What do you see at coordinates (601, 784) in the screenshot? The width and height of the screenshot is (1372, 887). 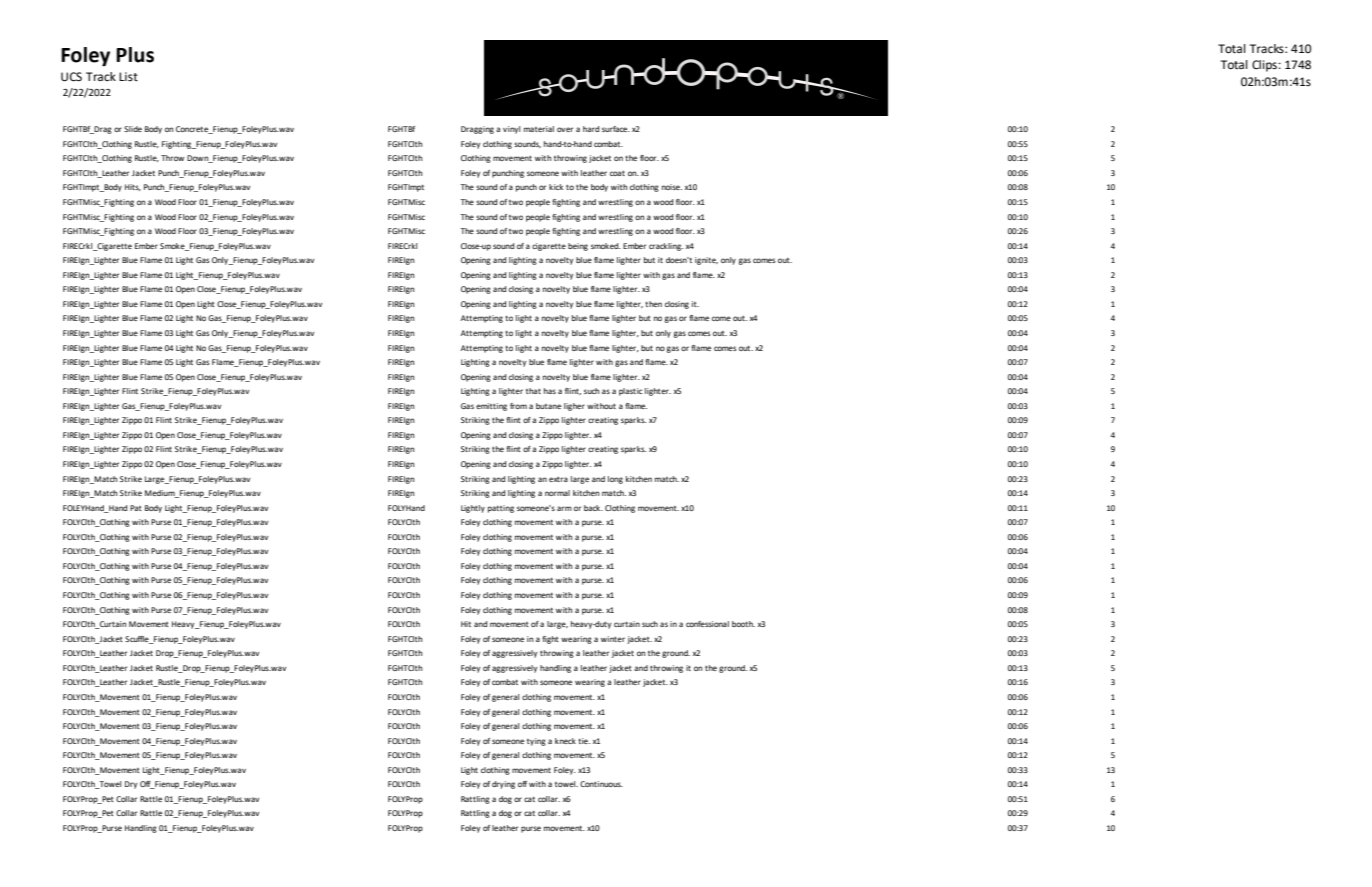 I see `Continuous` at bounding box center [601, 784].
